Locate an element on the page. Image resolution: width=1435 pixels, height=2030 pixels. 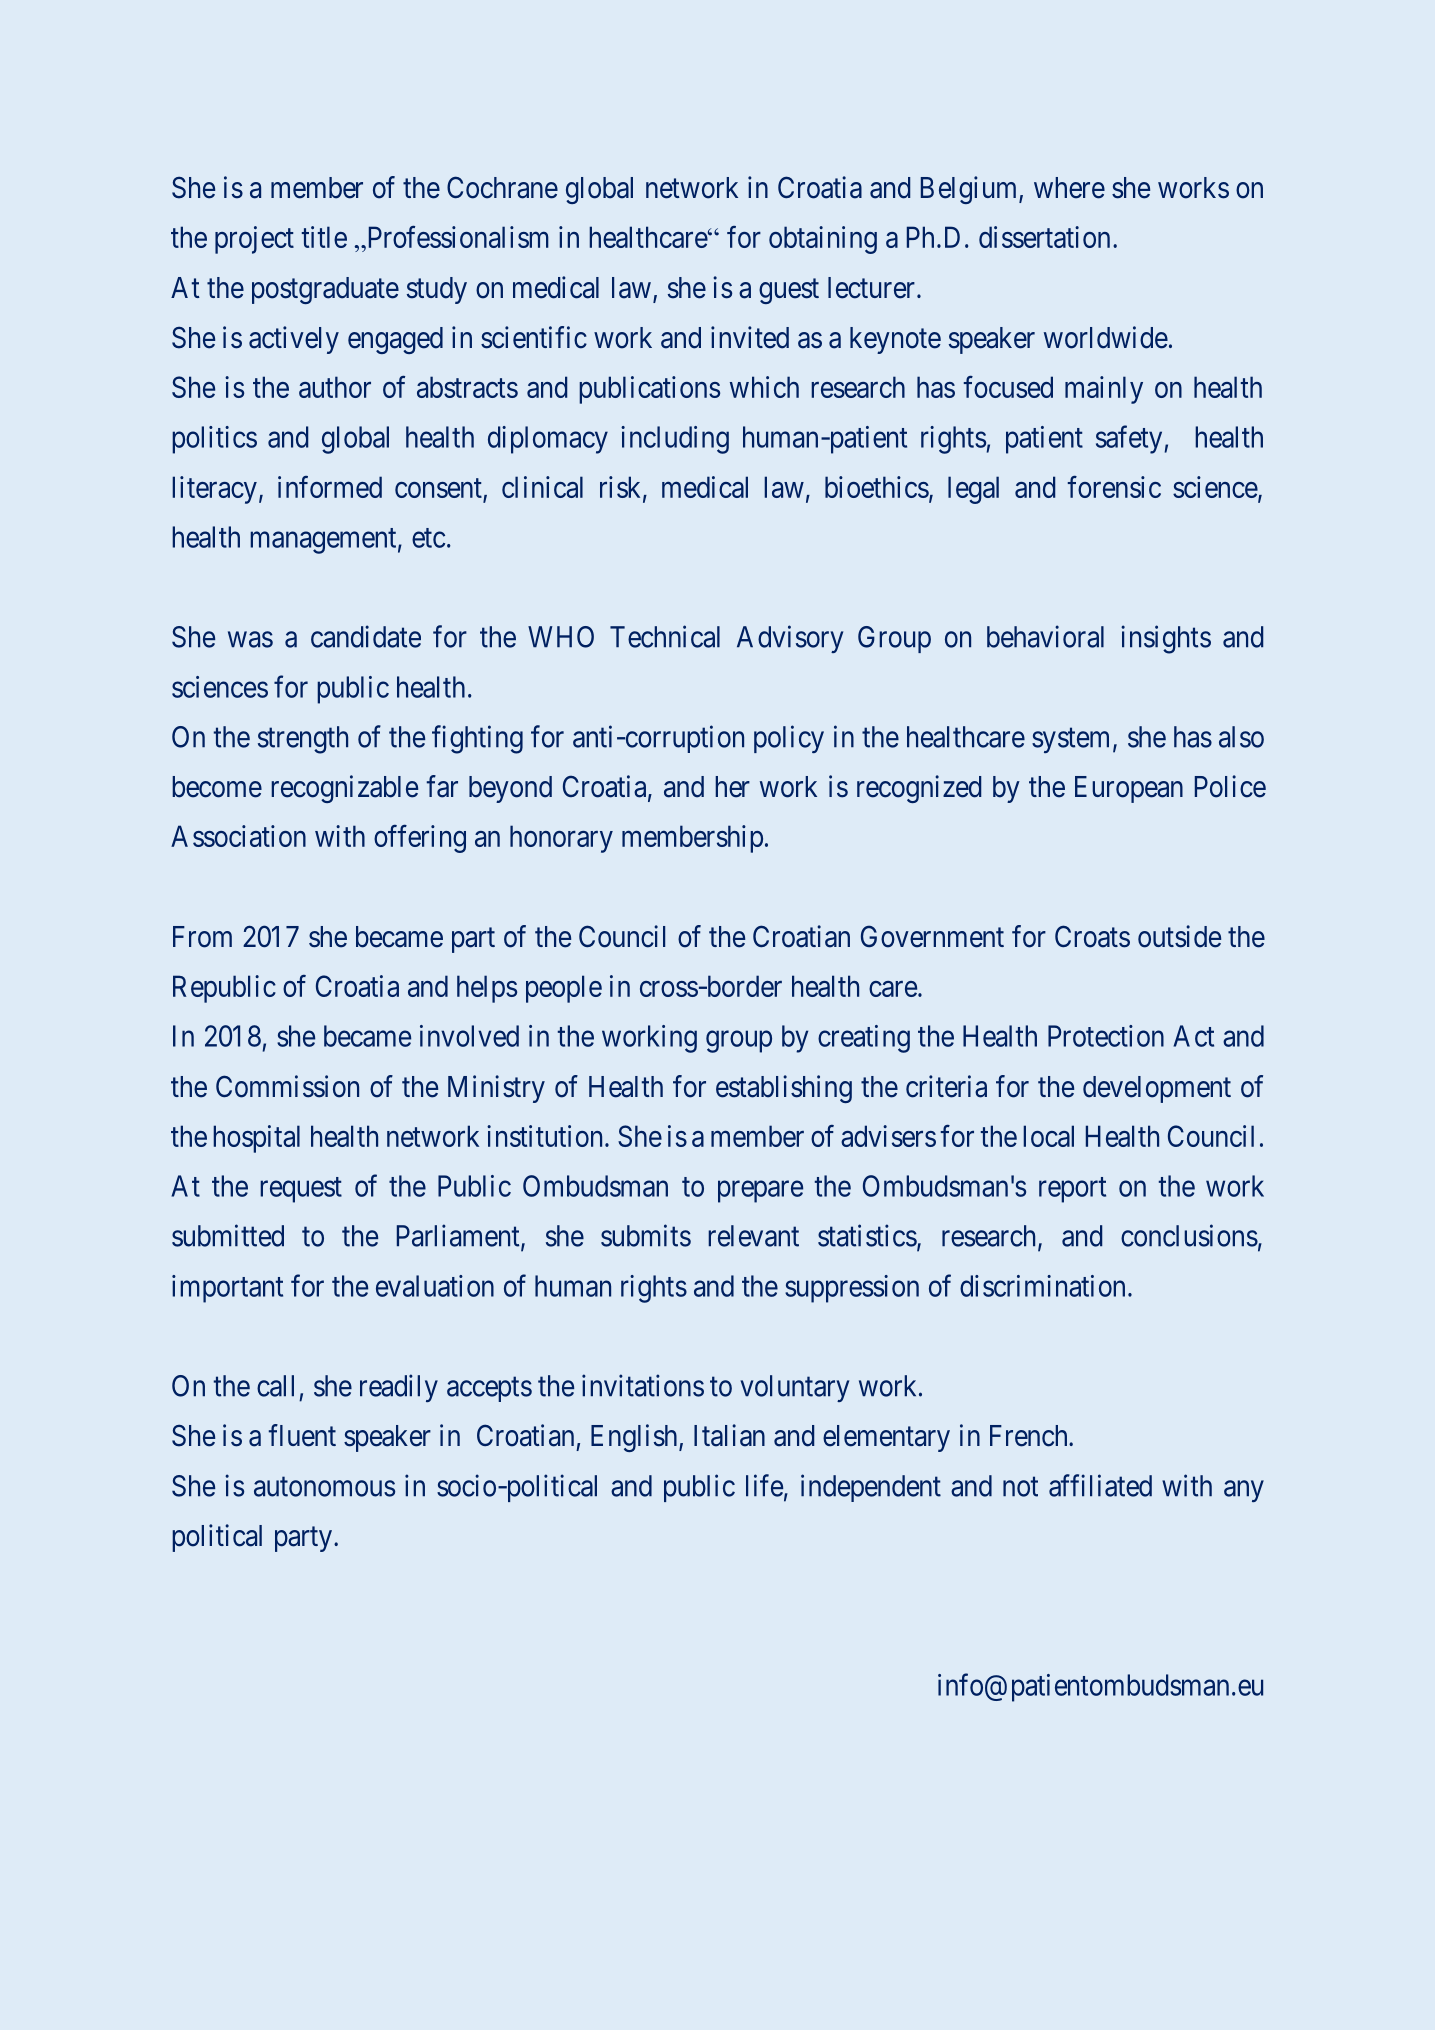
local is located at coordinates (1048, 1136).
